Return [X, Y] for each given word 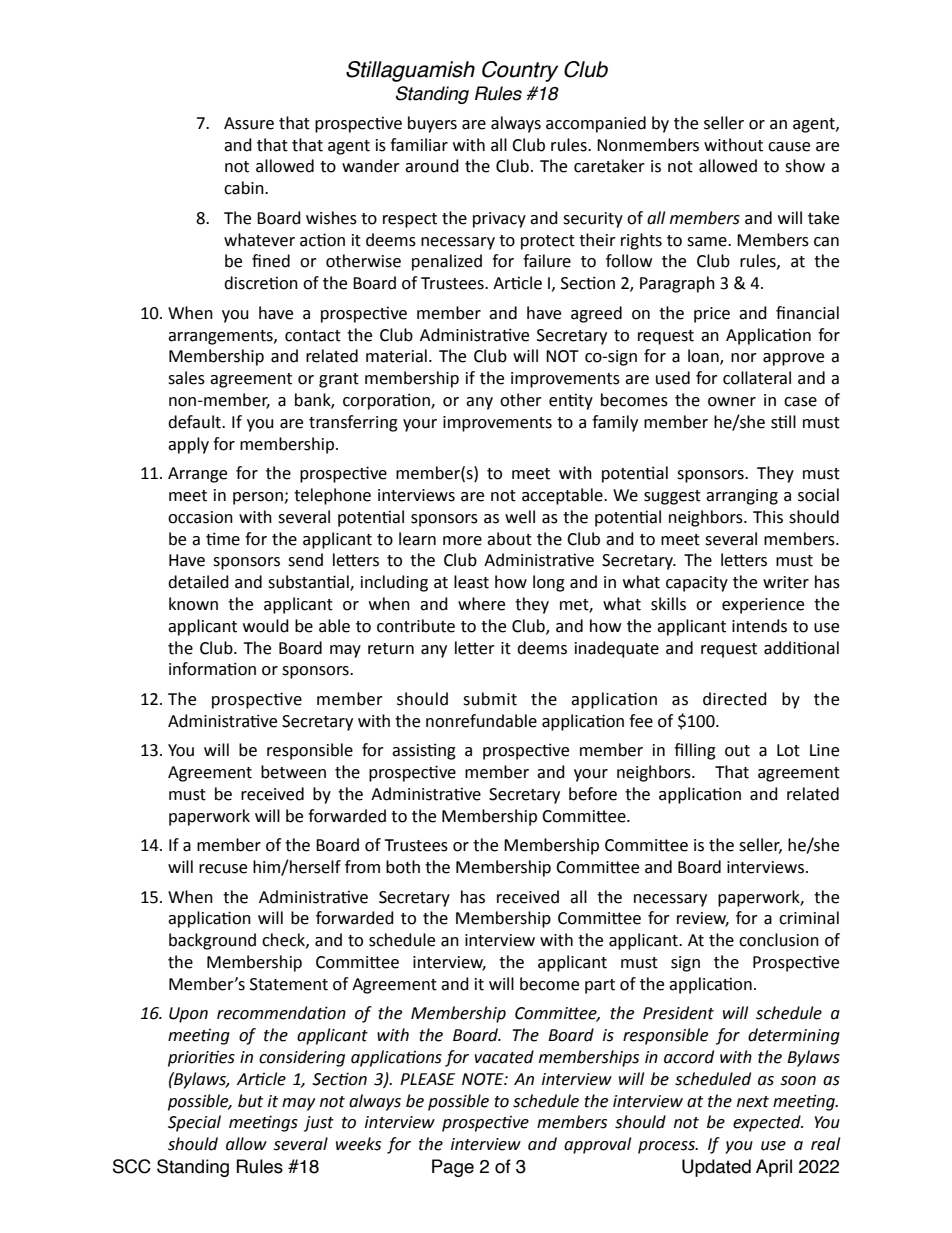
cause [789, 147]
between [293, 772]
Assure [249, 123]
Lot [788, 750]
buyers [432, 124]
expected [768, 1123]
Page [453, 1168]
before [593, 794]
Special [194, 1123]
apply [188, 445]
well [520, 517]
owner [732, 402]
